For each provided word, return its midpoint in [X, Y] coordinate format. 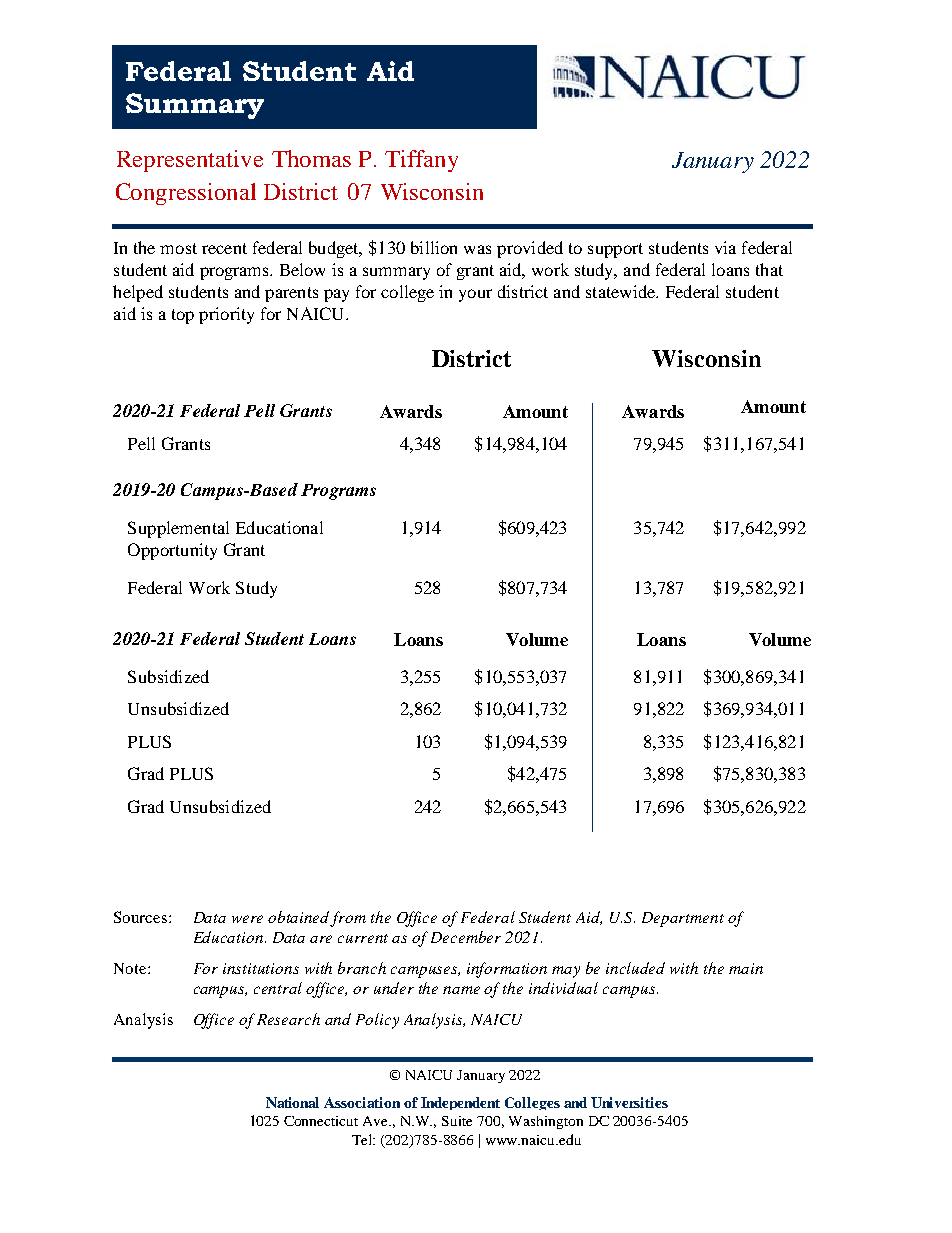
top [183, 316]
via [725, 247]
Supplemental [178, 529]
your [475, 295]
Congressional [186, 194]
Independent [460, 1103]
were [247, 919]
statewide [622, 291]
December [466, 937]
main [746, 968]
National [292, 1102]
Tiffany [421, 161]
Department [683, 919]
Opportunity [172, 551]
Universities [629, 1102]
